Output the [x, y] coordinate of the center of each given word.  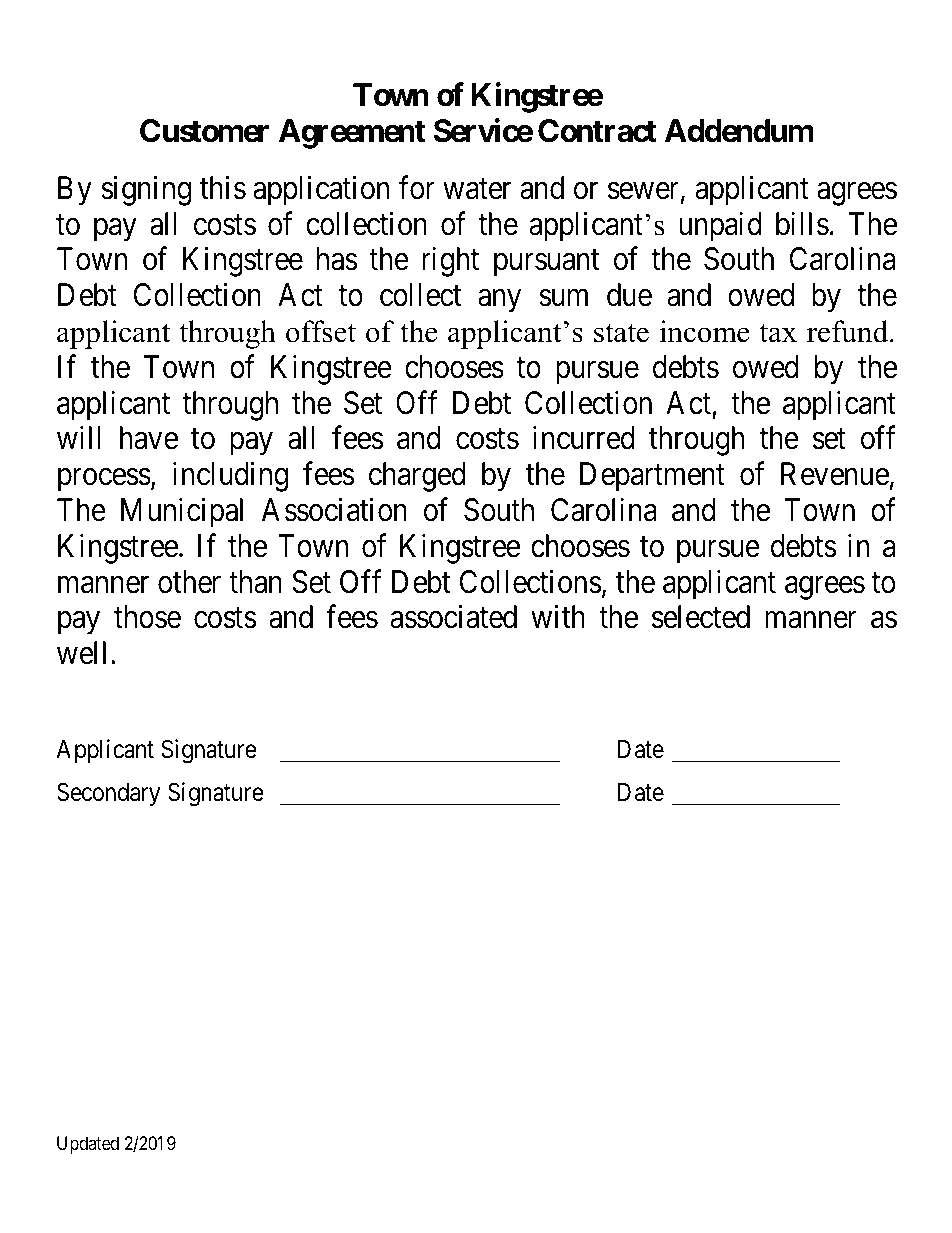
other [189, 582]
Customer [204, 131]
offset [321, 331]
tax [778, 333]
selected [701, 617]
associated [453, 617]
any [499, 301]
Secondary [108, 794]
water [477, 189]
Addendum [739, 131]
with [558, 616]
